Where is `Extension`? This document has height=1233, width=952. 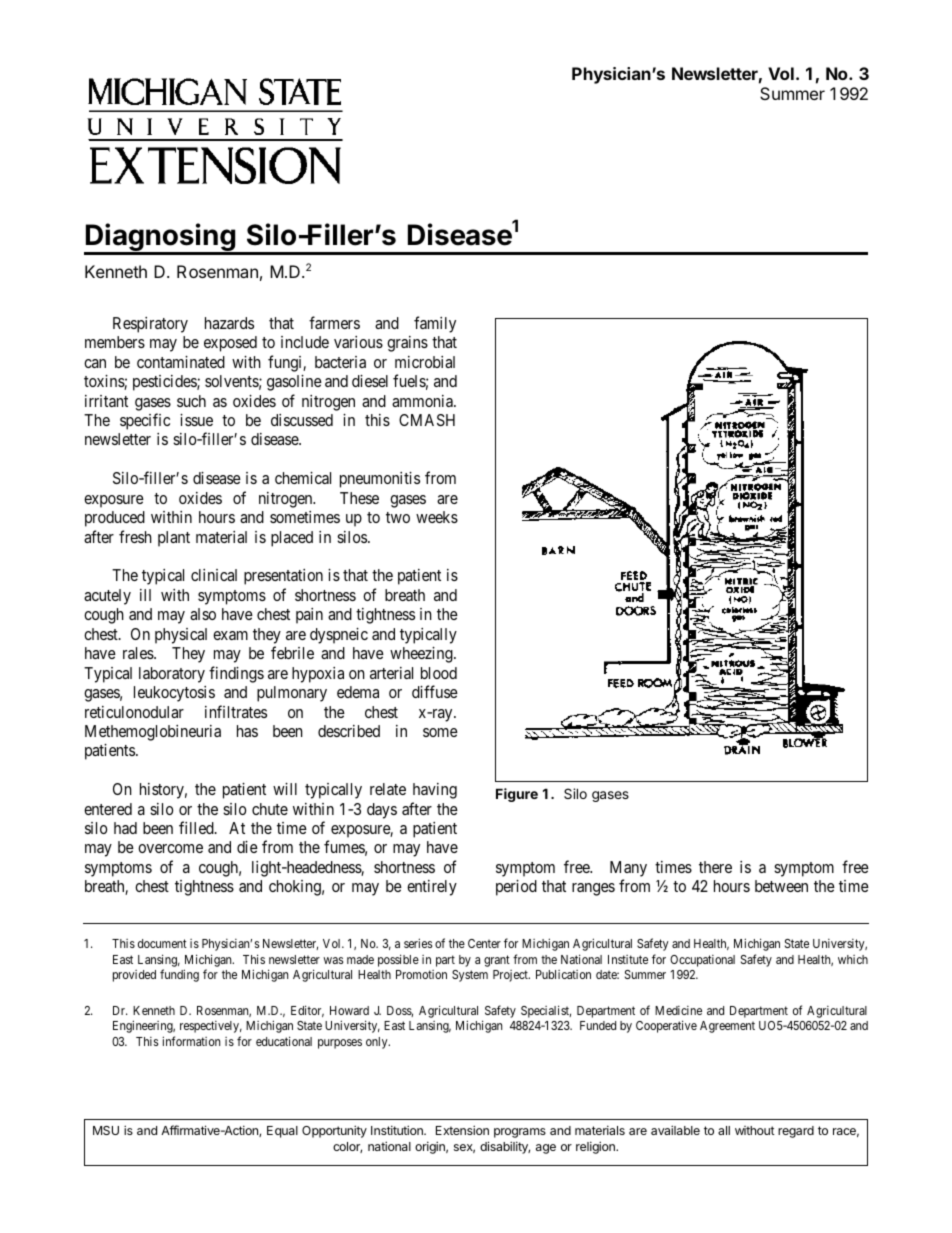 Extension is located at coordinates (462, 1130).
